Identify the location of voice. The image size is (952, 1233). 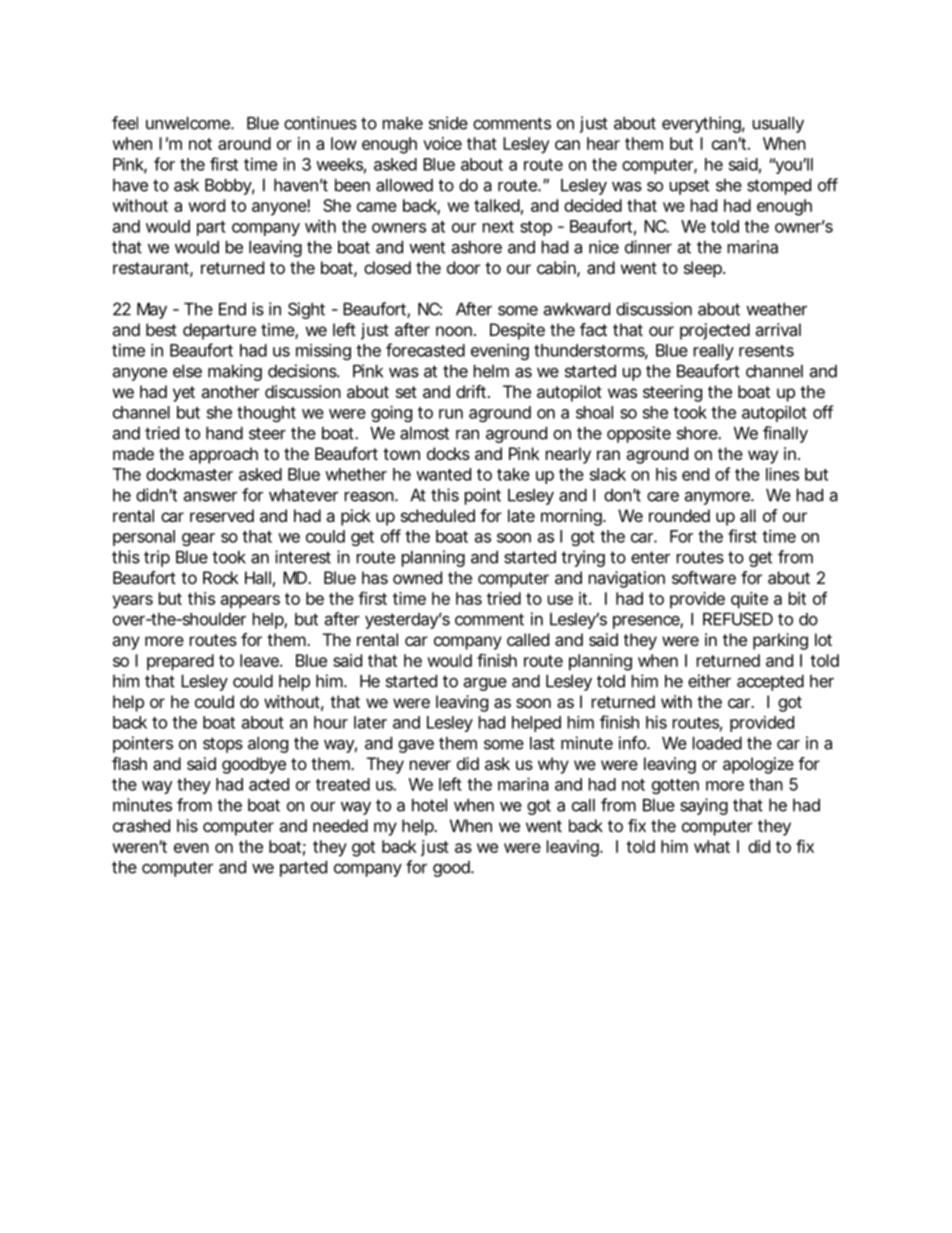
(442, 143).
